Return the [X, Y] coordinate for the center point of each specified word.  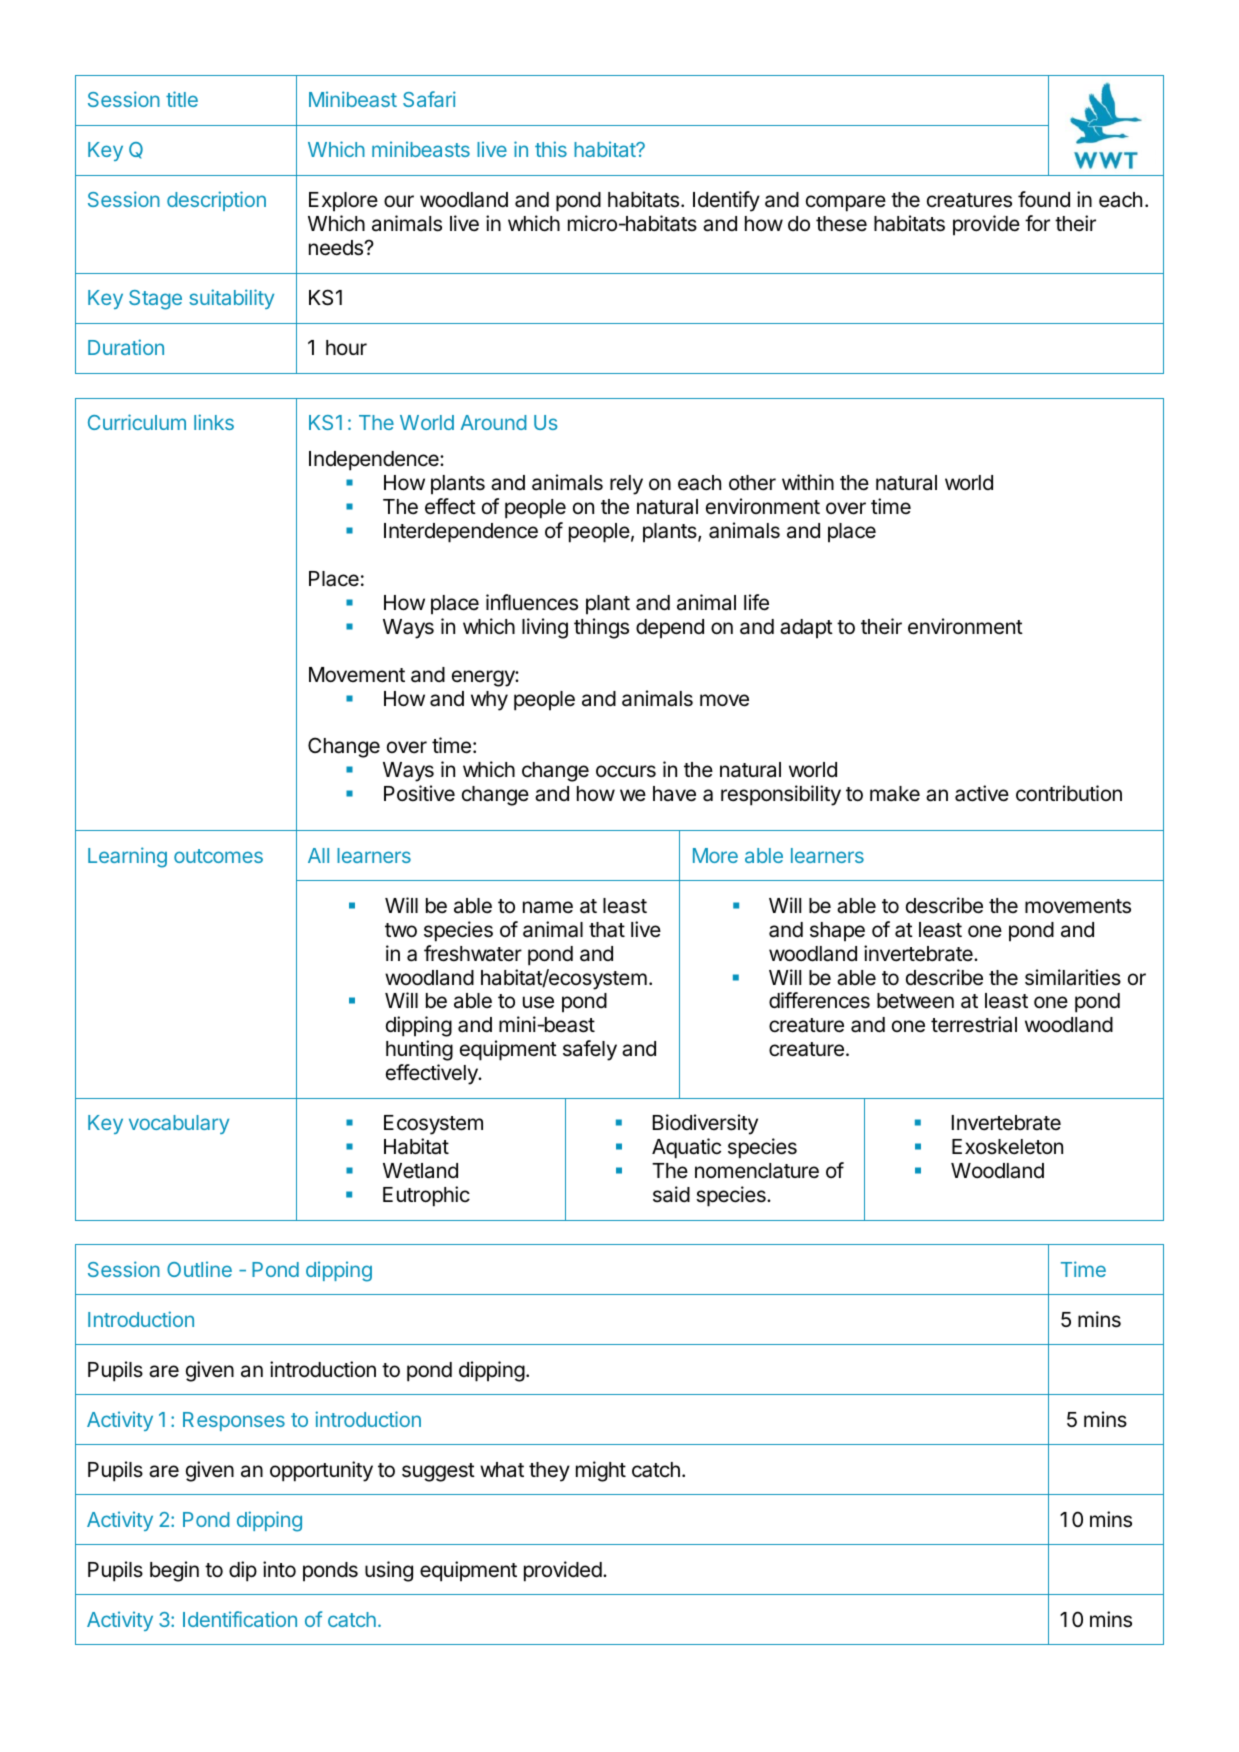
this [551, 149]
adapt [806, 629]
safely [590, 1050]
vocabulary [179, 1124]
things [601, 628]
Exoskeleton [1007, 1147]
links [214, 422]
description [216, 201]
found [1044, 199]
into [279, 1569]
